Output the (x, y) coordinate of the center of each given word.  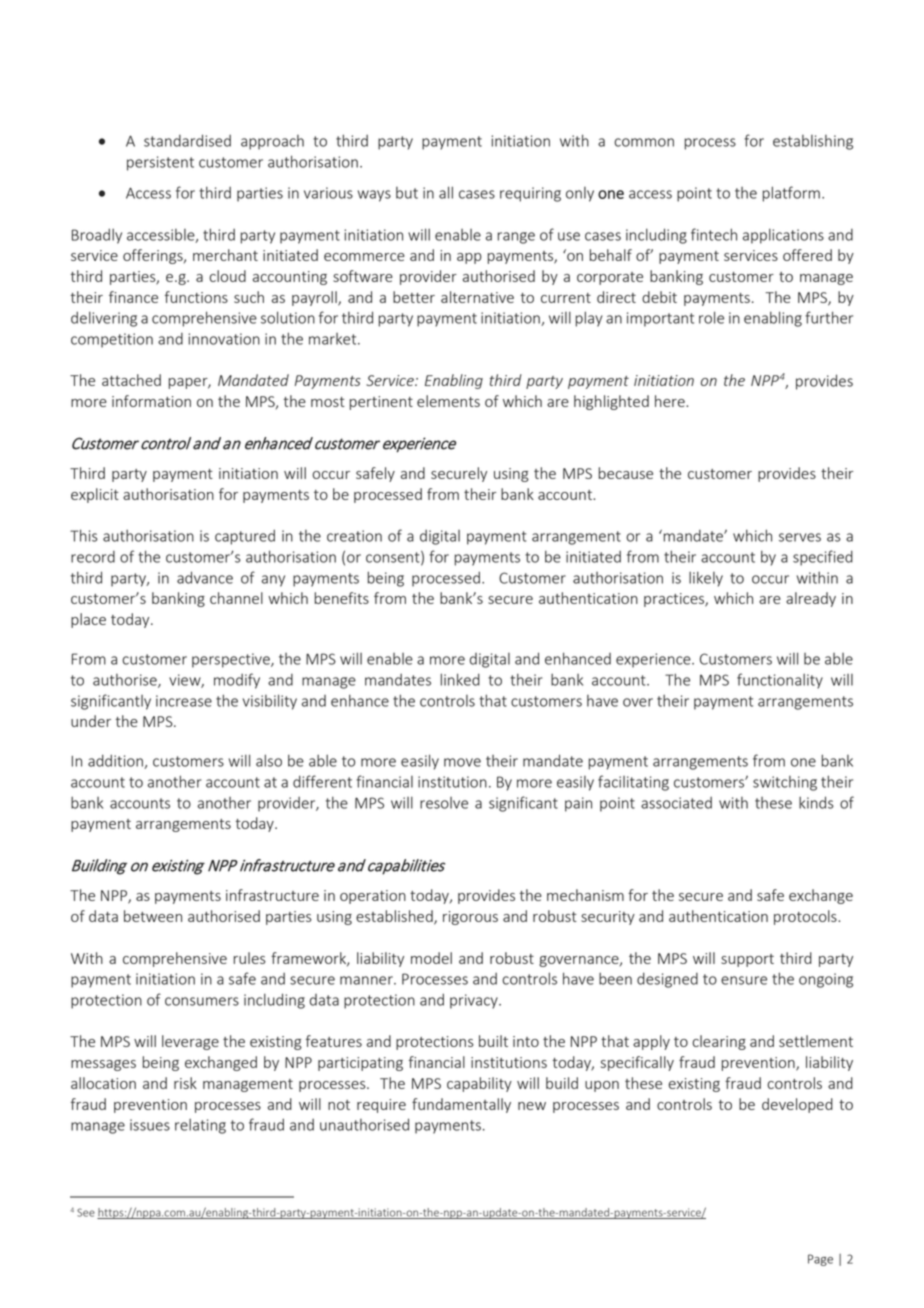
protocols (806, 917)
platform (791, 194)
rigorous (470, 918)
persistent (160, 163)
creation (354, 536)
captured (245, 537)
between (153, 916)
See (86, 1212)
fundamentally (461, 1105)
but (407, 193)
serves (800, 537)
